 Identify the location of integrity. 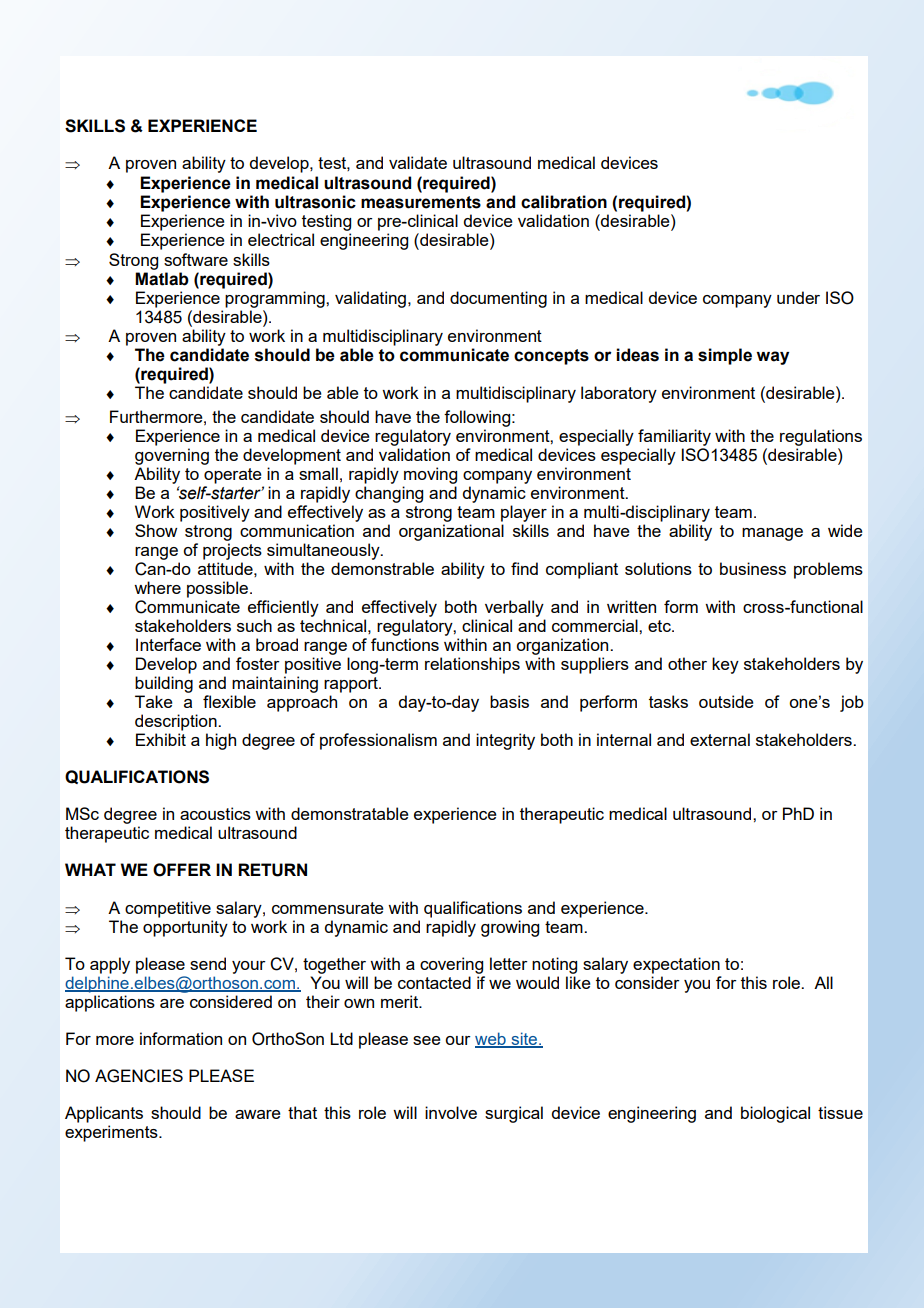
(505, 741).
